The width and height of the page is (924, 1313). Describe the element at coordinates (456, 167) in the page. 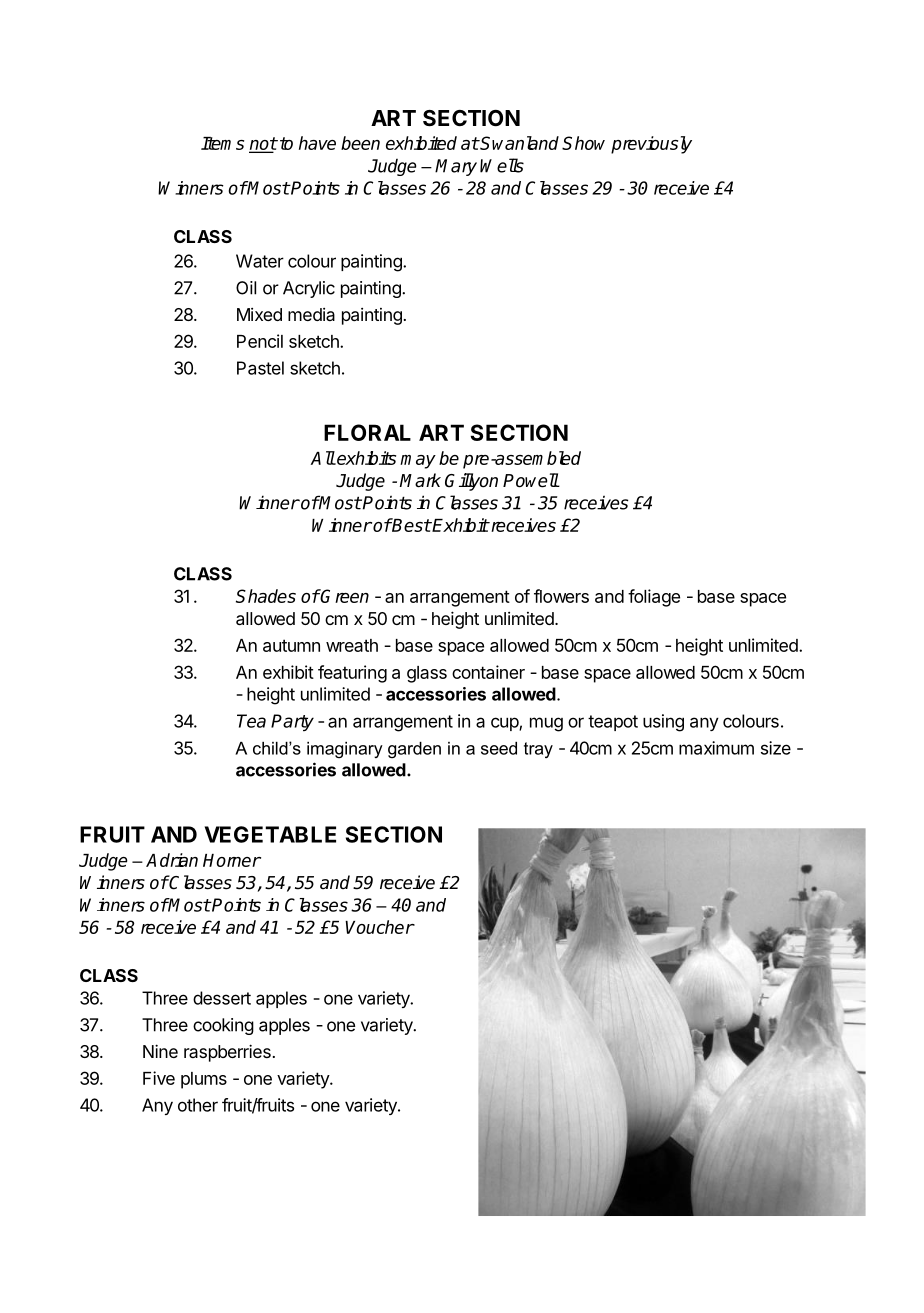

I see `Mary` at that location.
